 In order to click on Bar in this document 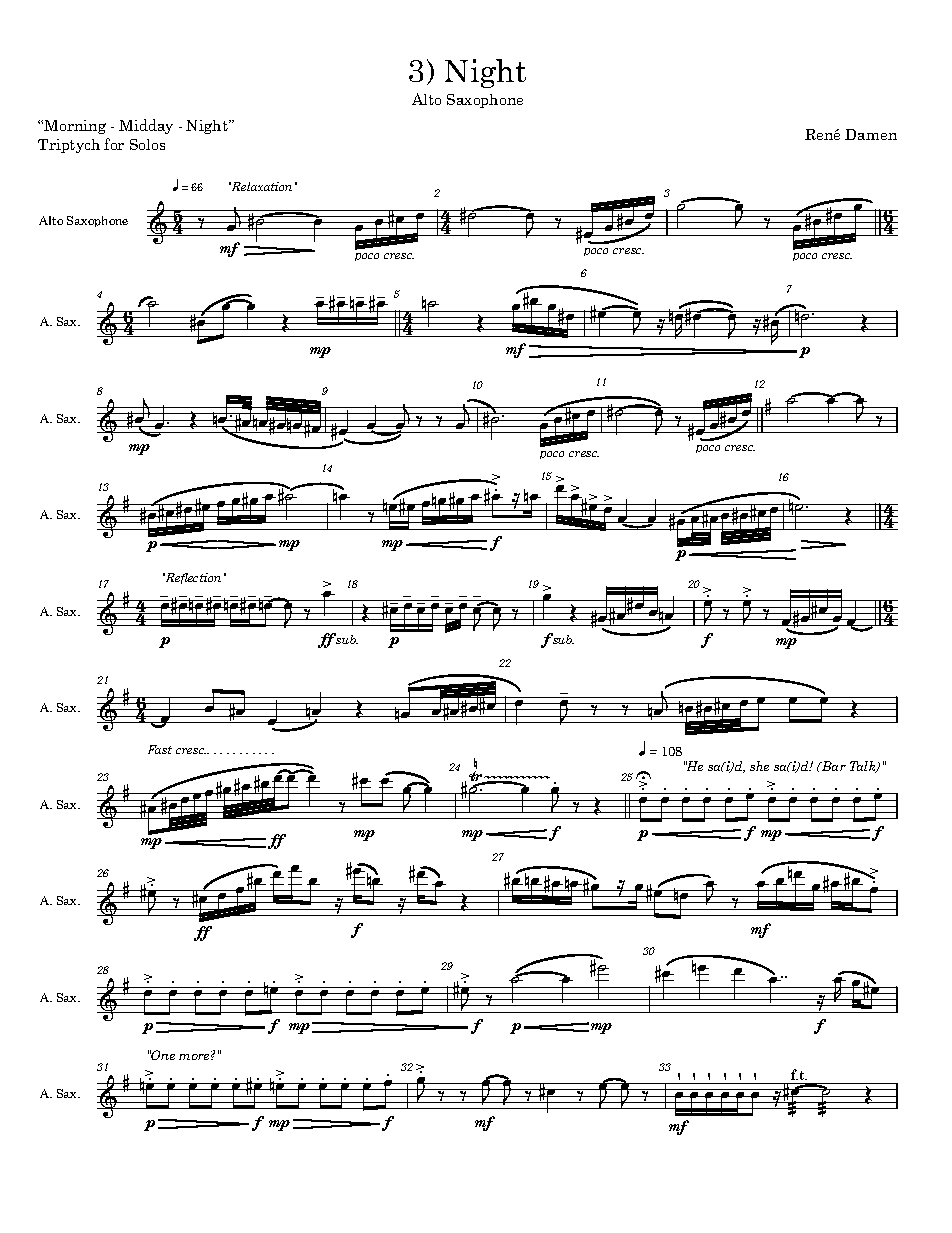, I will do `click(832, 766)`.
